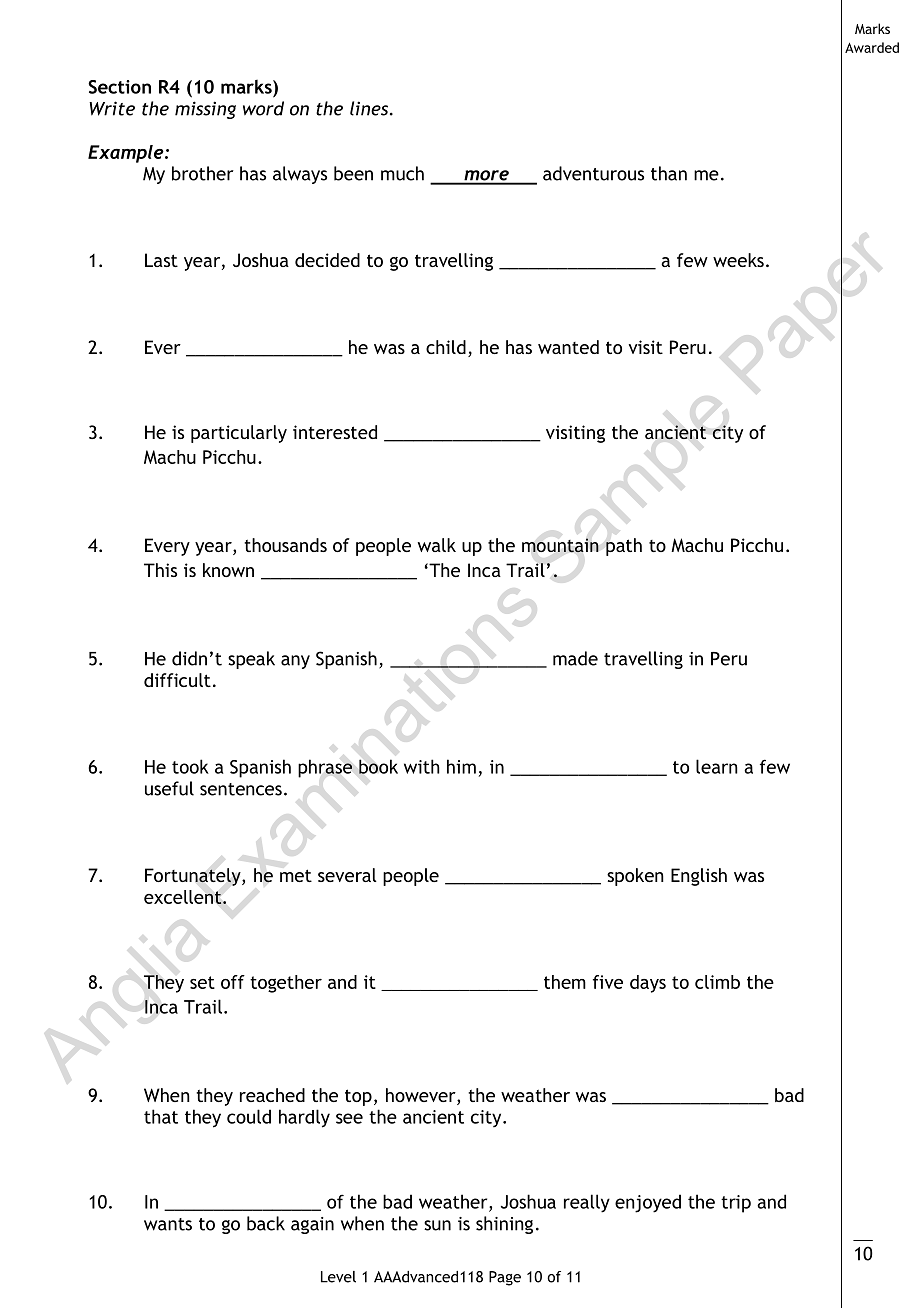 This page has width=924, height=1308. What do you see at coordinates (228, 570) in the page?
I see `known` at bounding box center [228, 570].
